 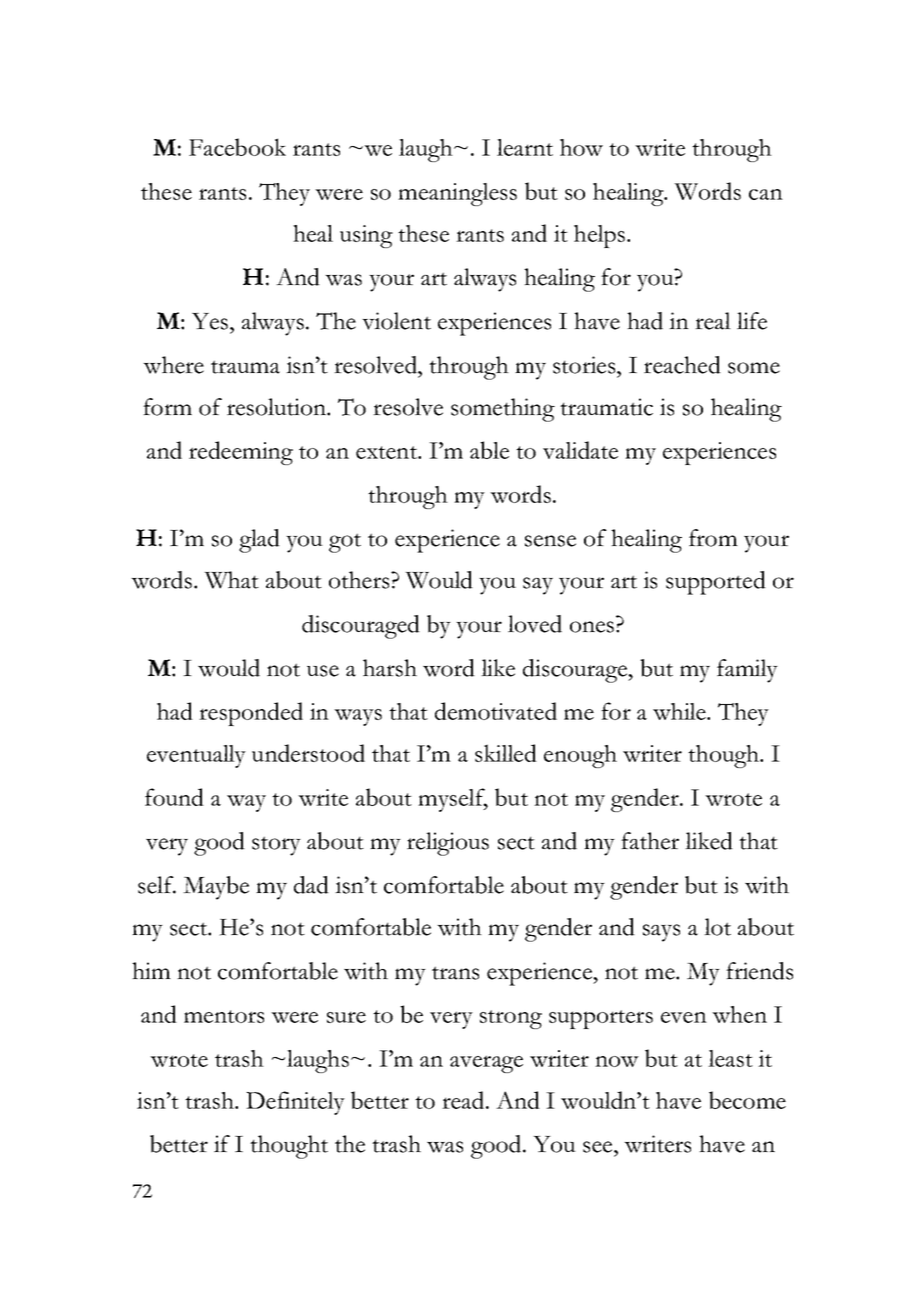 What do you see at coordinates (237, 147) in the image?
I see `Facebook` at bounding box center [237, 147].
